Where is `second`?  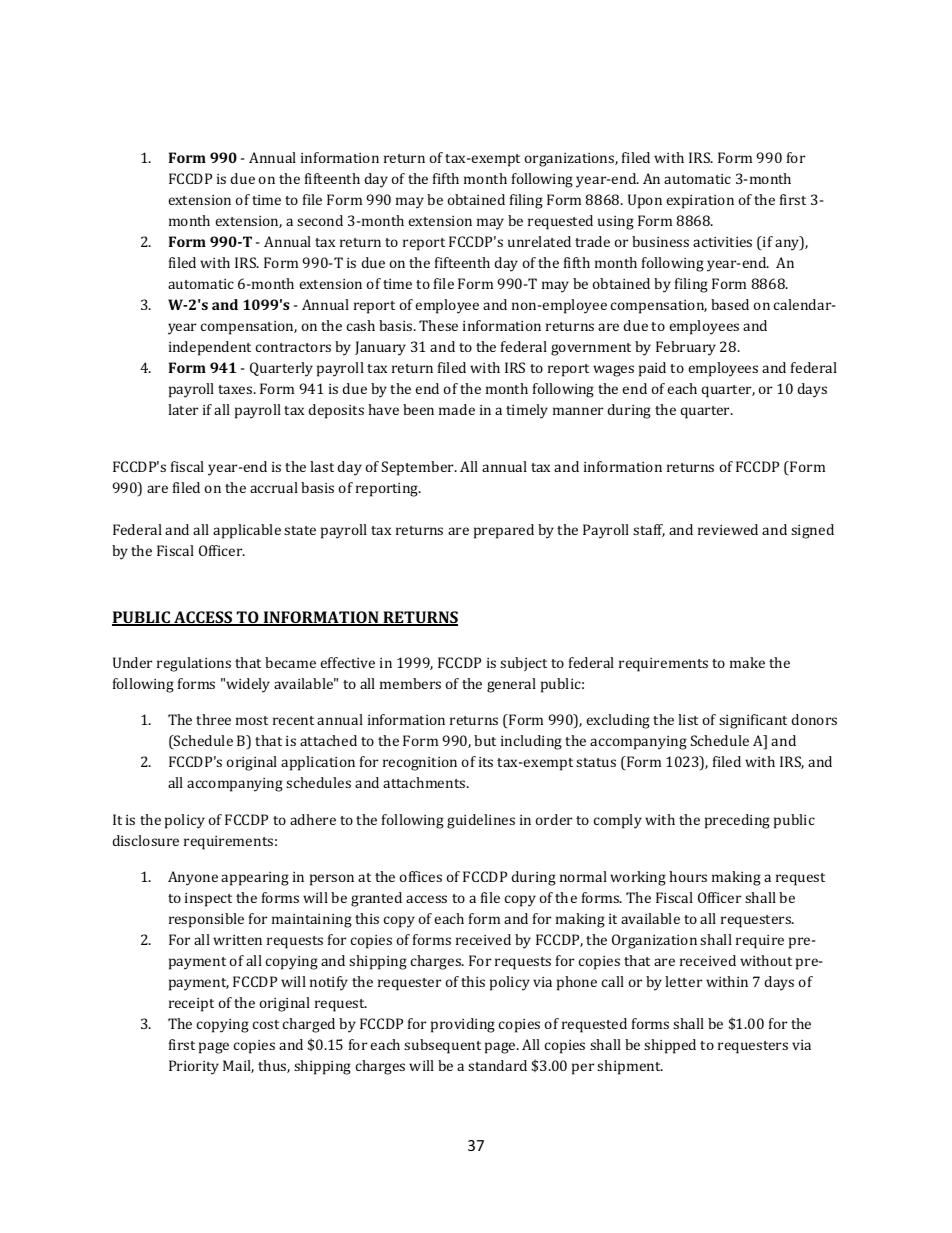 second is located at coordinates (320, 220).
